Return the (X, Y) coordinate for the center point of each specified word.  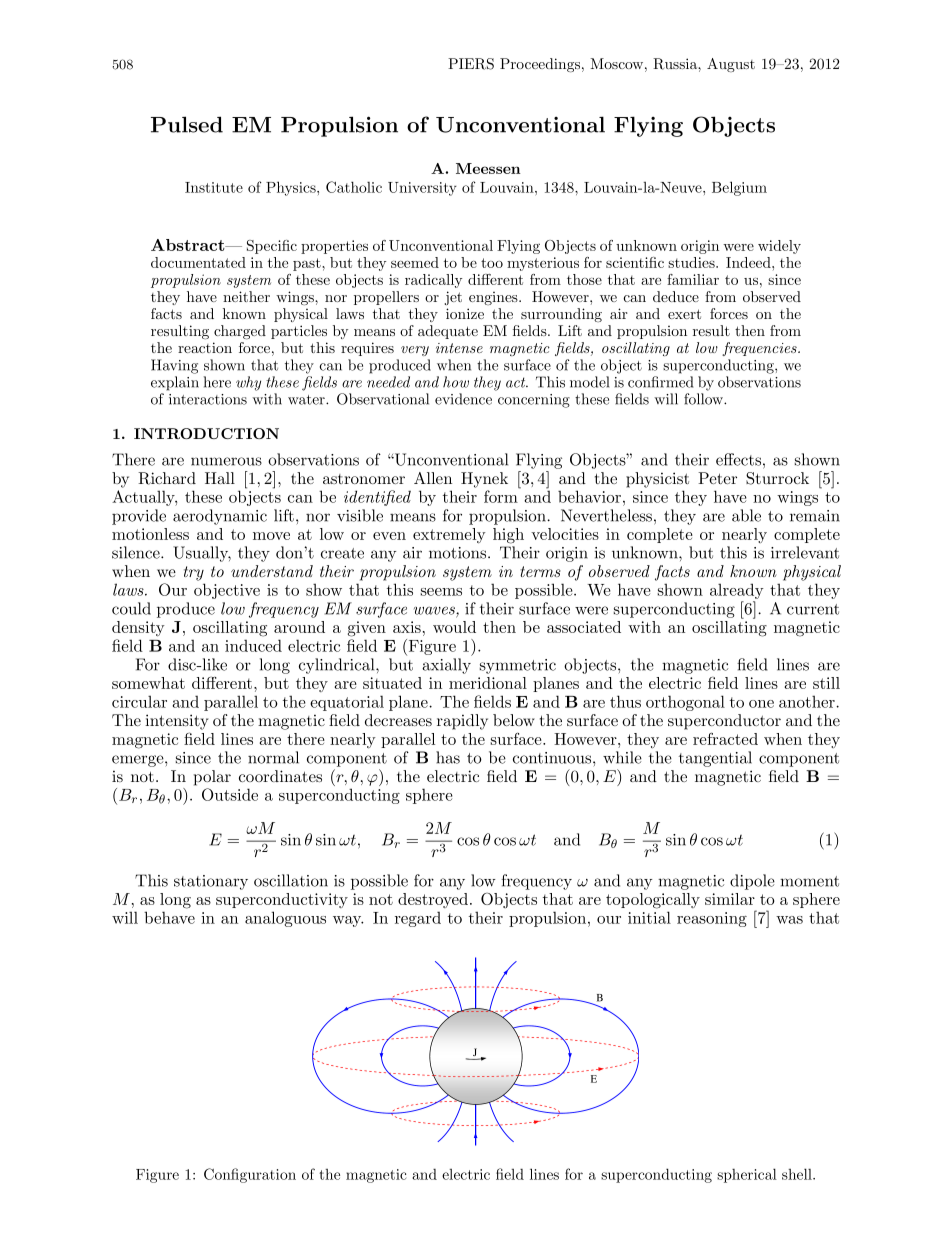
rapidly (462, 722)
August (731, 65)
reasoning (712, 919)
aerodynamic (220, 517)
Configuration (250, 1175)
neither (246, 296)
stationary (211, 882)
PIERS (471, 64)
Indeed (749, 262)
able (746, 515)
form (502, 495)
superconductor (724, 722)
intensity (177, 722)
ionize (465, 313)
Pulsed (187, 124)
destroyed (433, 900)
